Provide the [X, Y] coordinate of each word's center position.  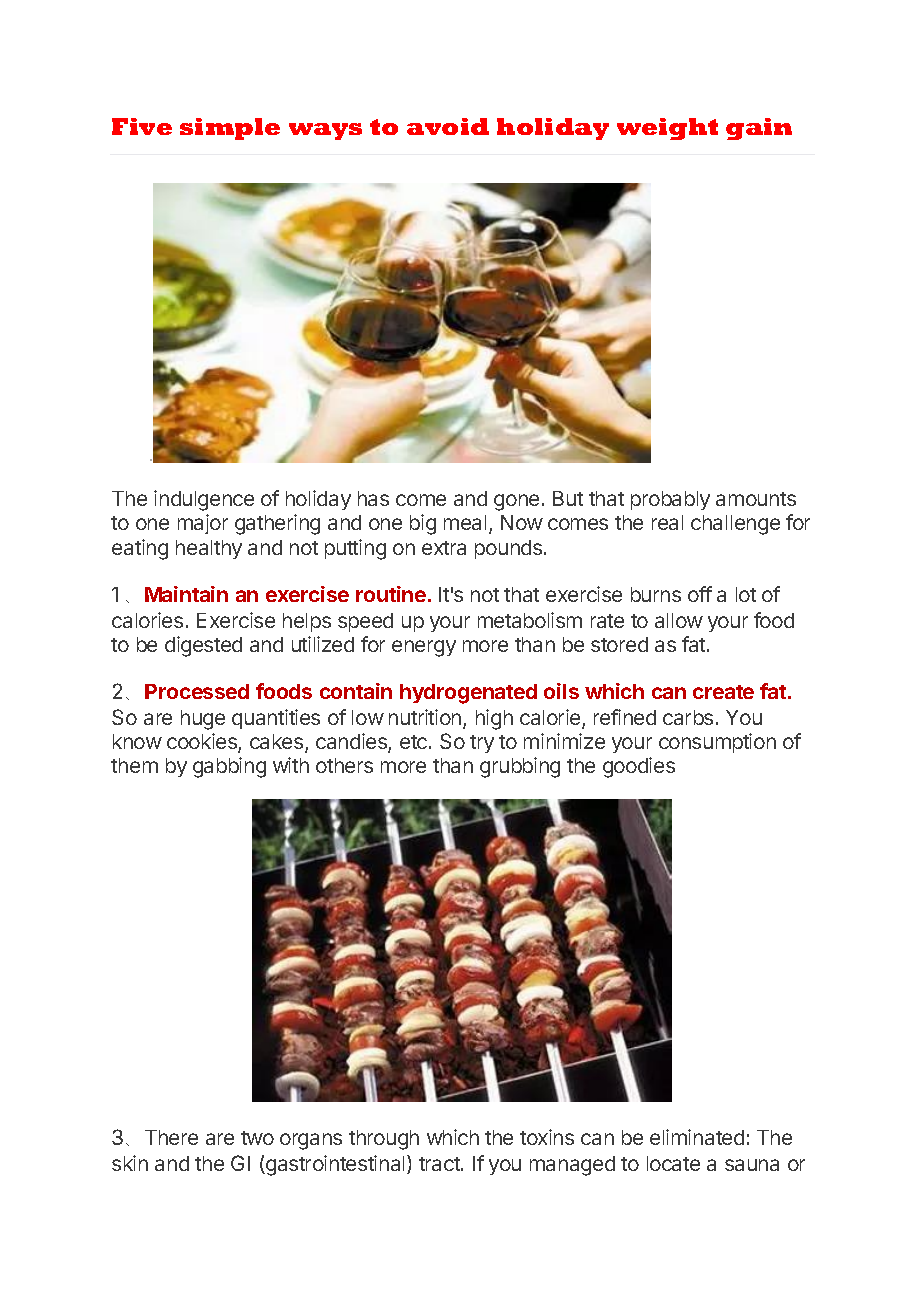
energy [424, 648]
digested [203, 646]
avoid [448, 126]
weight [667, 129]
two [257, 1138]
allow [679, 620]
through [384, 1140]
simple [230, 129]
